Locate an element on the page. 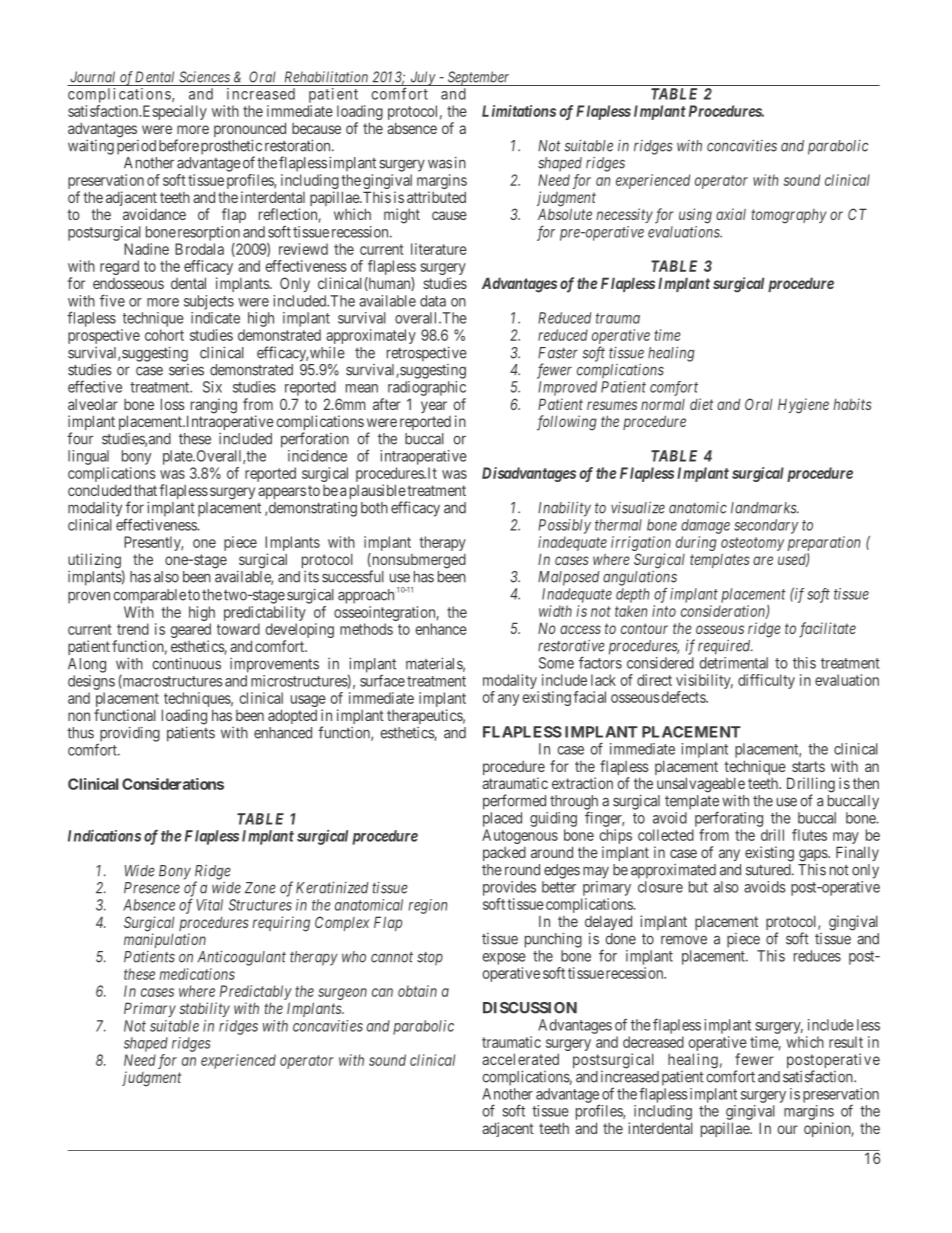 This image has height=1233, width=952. osteotomy is located at coordinates (752, 544).
